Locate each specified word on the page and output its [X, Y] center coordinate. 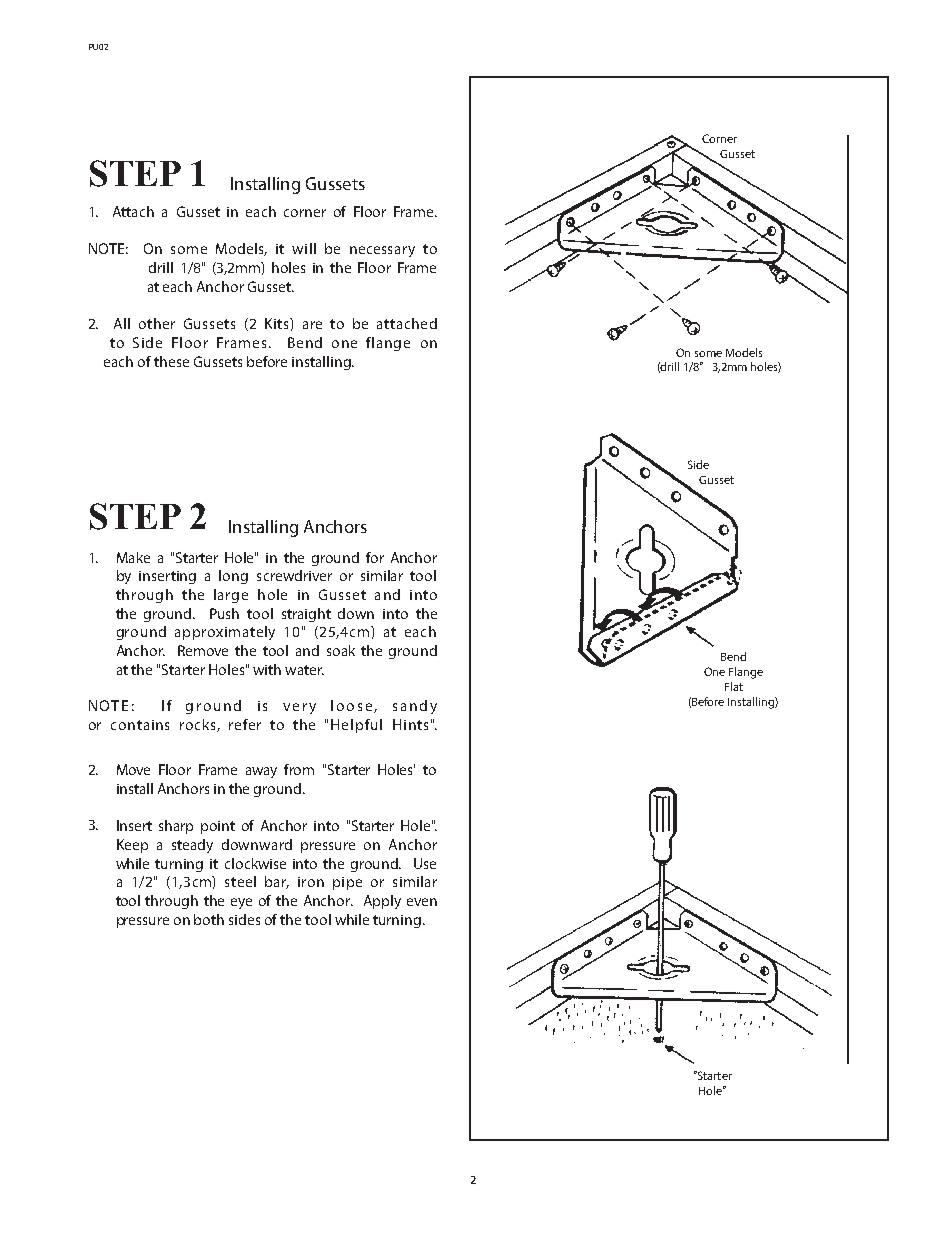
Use [425, 863]
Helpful [356, 726]
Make [133, 557]
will [304, 248]
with [267, 669]
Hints [410, 724]
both [209, 919]
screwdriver [294, 575]
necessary [382, 251]
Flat [734, 686]
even [422, 902]
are [312, 325]
